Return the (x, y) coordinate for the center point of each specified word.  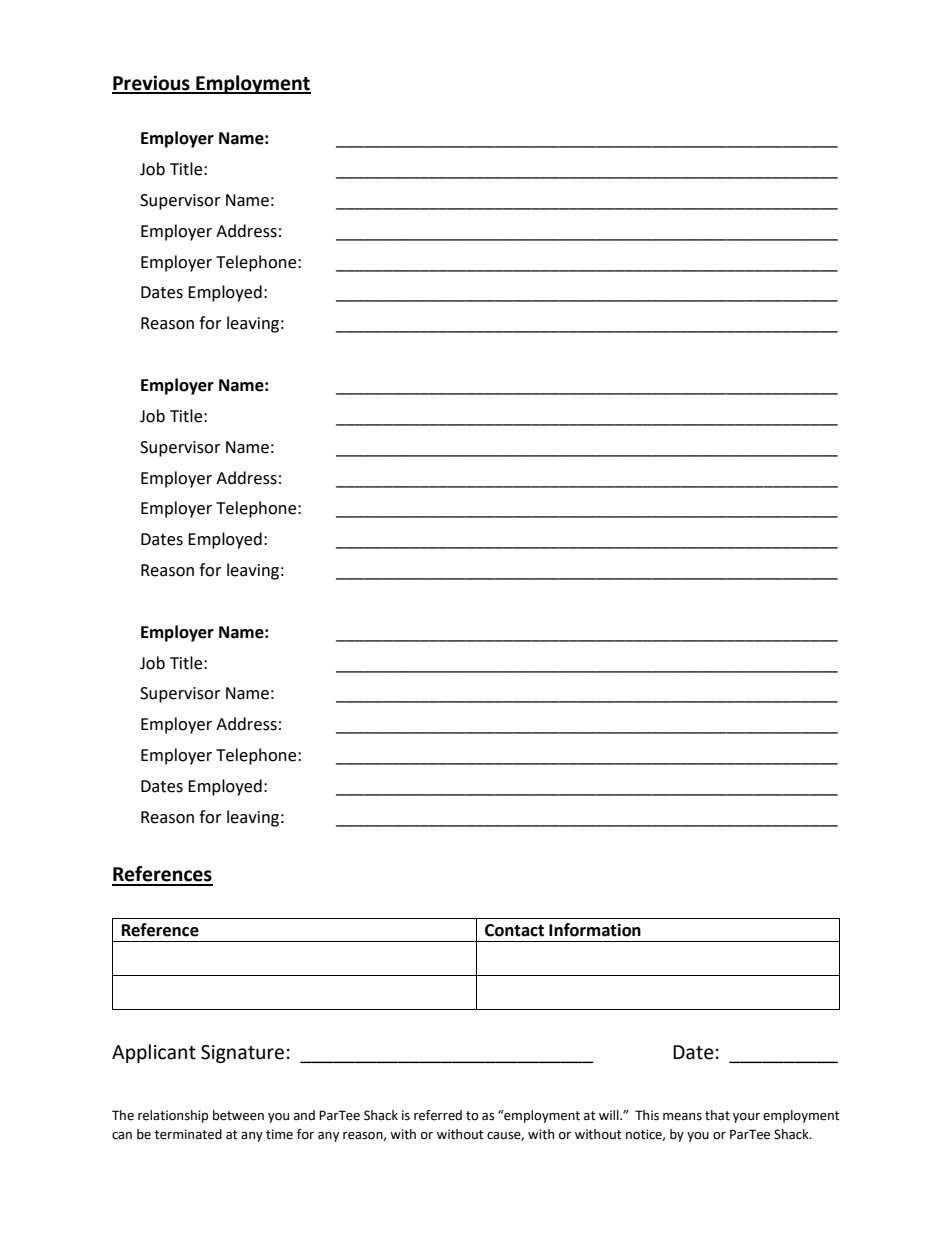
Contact (514, 930)
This (647, 1115)
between (238, 1115)
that (717, 1115)
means (682, 1117)
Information (595, 930)
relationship (173, 1116)
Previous (152, 84)
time (279, 1134)
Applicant (154, 1053)
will (610, 1115)
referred (438, 1115)
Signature (242, 1054)
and (304, 1115)
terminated (188, 1134)
